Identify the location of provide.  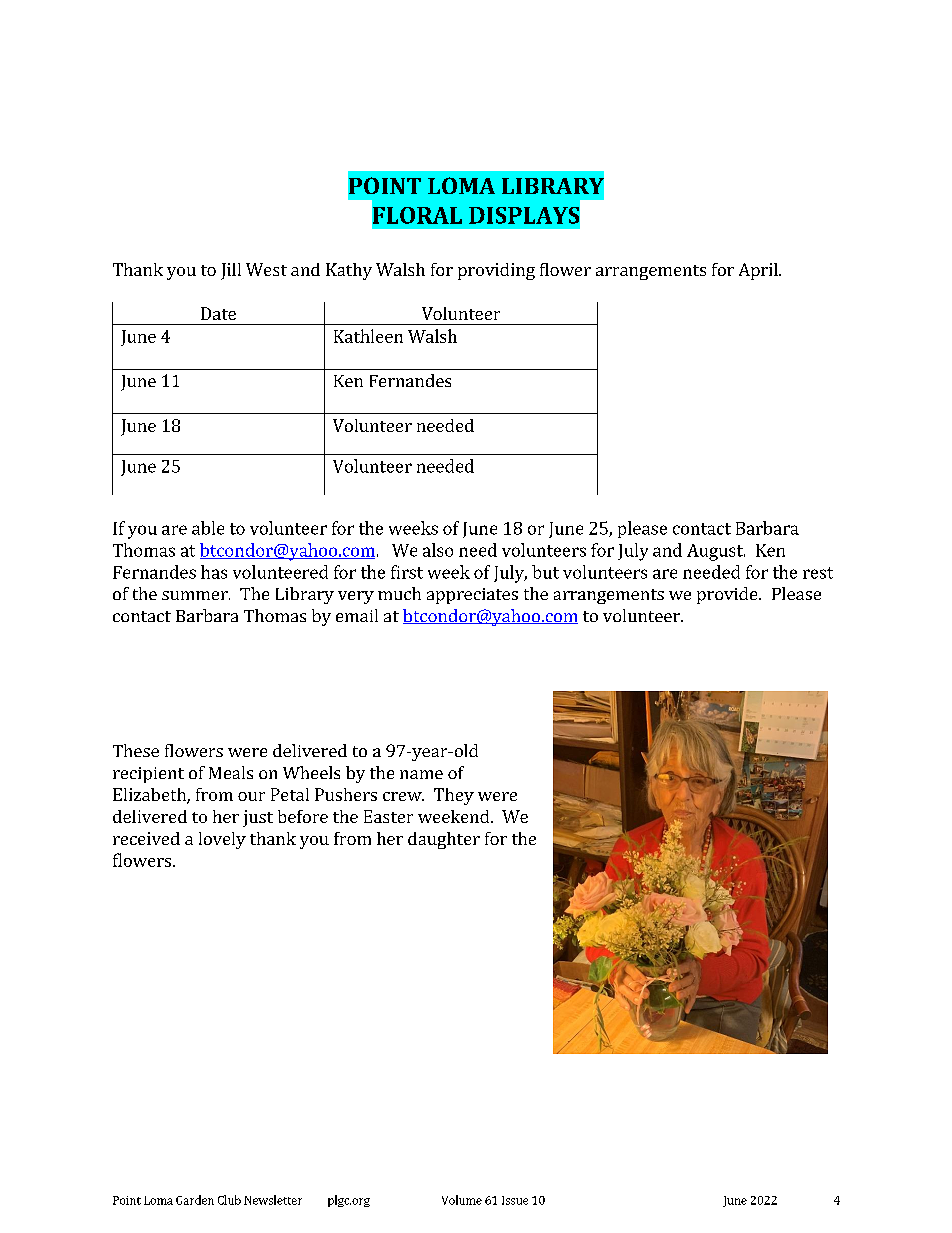
(728, 595).
